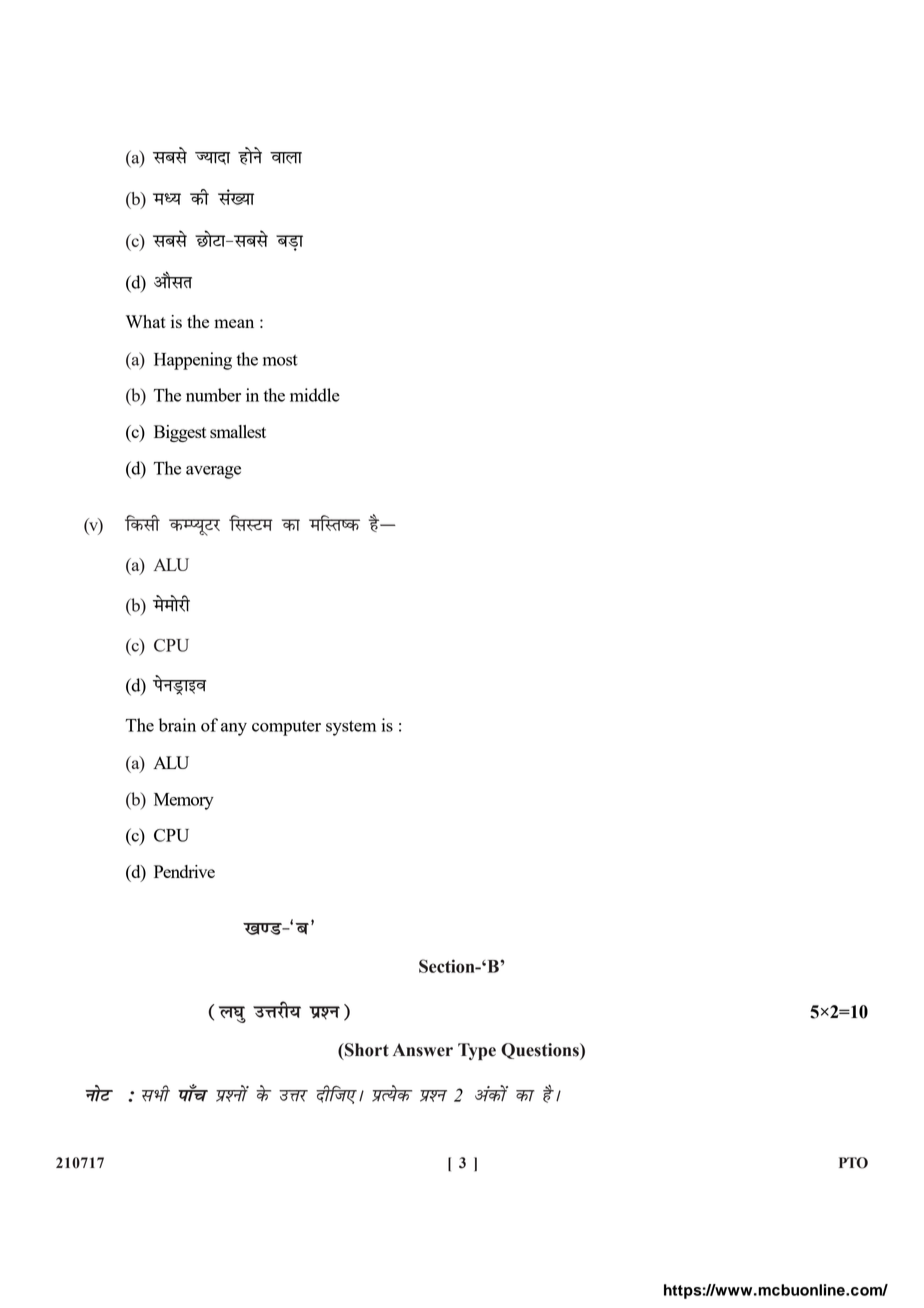 The image size is (924, 1308). Describe the element at coordinates (366, 1050) in the page. I see `Short` at that location.
